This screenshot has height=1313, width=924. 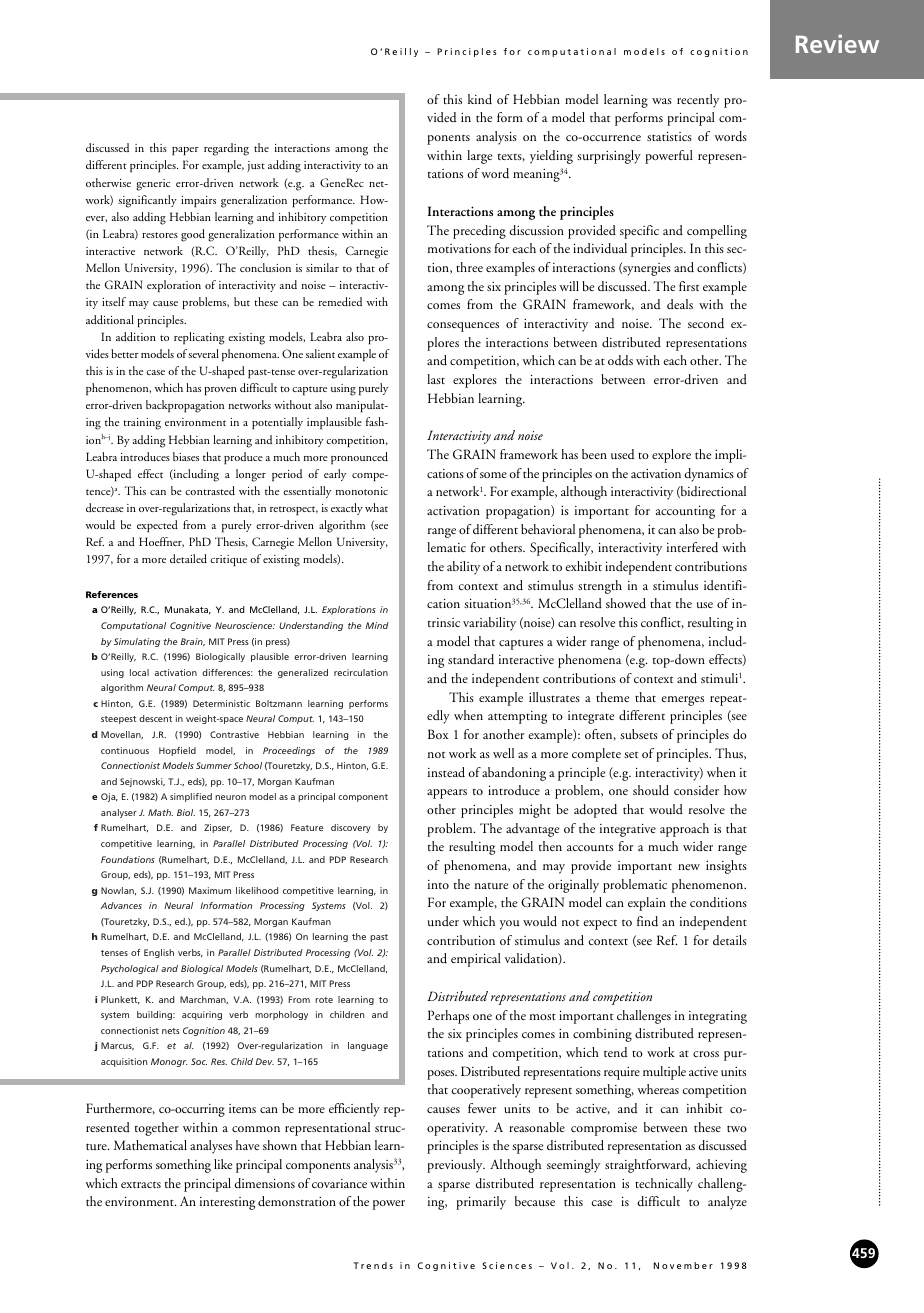 What do you see at coordinates (706, 323) in the screenshot?
I see `second` at bounding box center [706, 323].
